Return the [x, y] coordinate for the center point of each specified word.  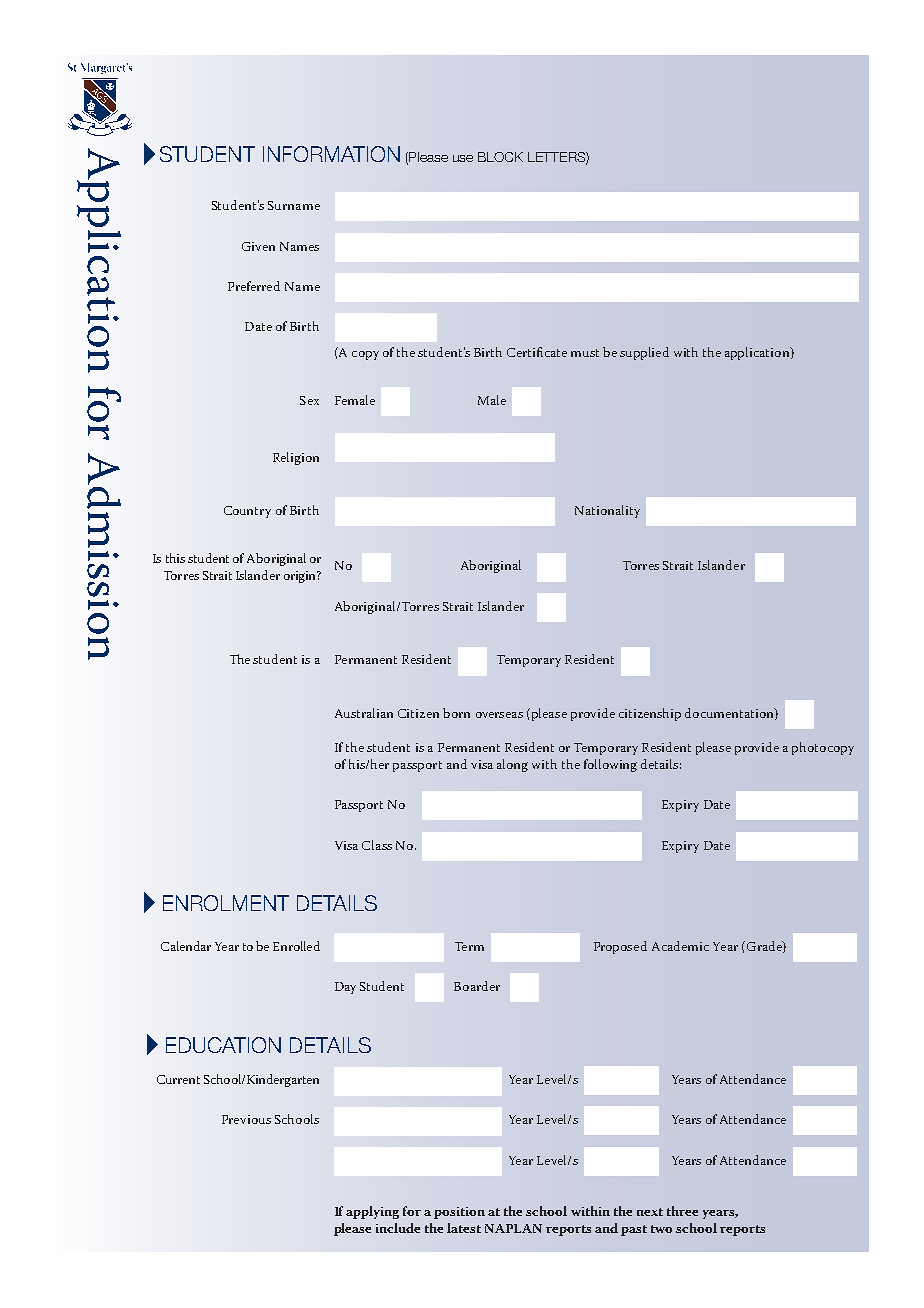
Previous [246, 1119]
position [459, 1213]
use [463, 158]
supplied [644, 353]
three [682, 1211]
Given [258, 246]
